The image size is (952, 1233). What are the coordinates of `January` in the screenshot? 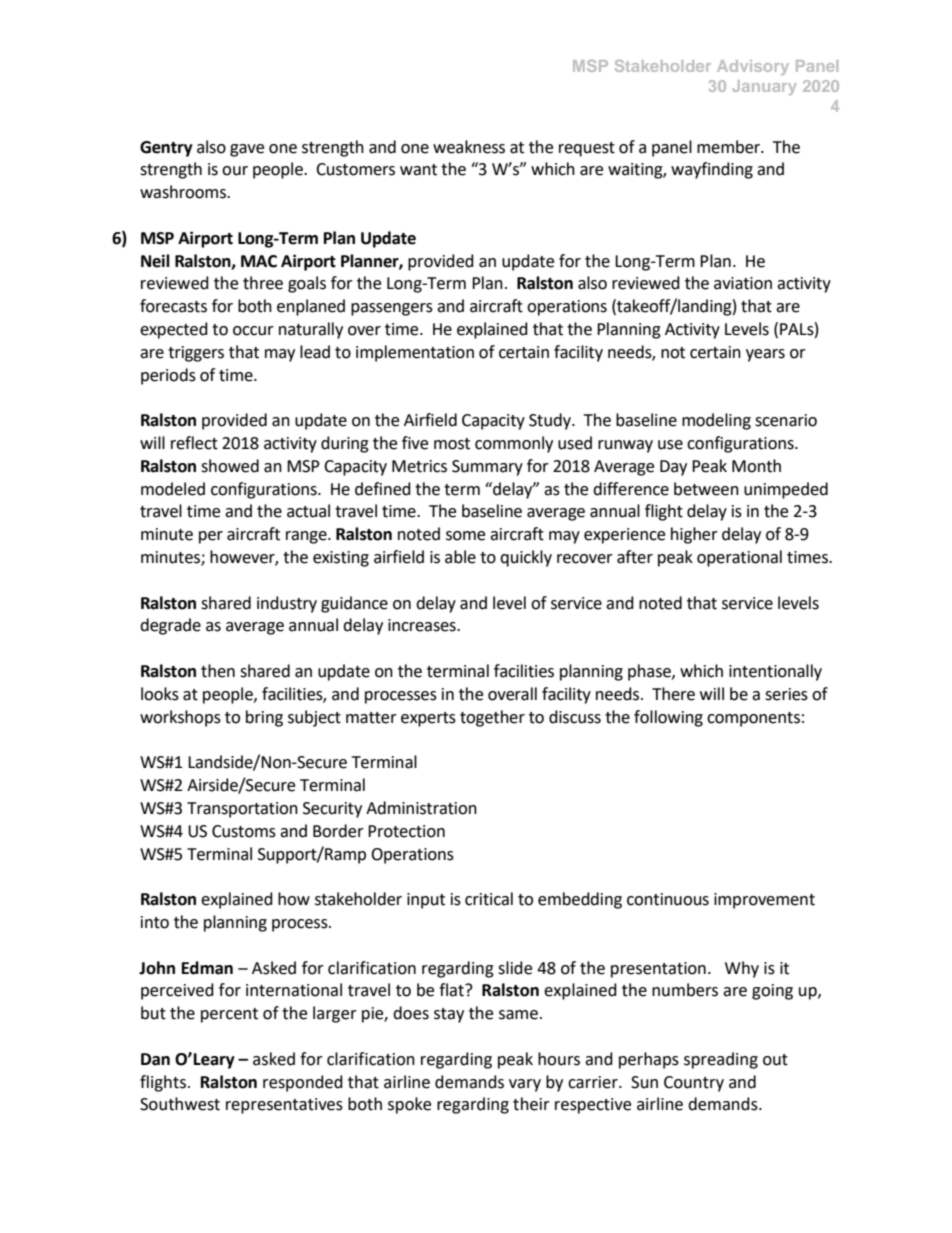 It's located at (764, 87).
